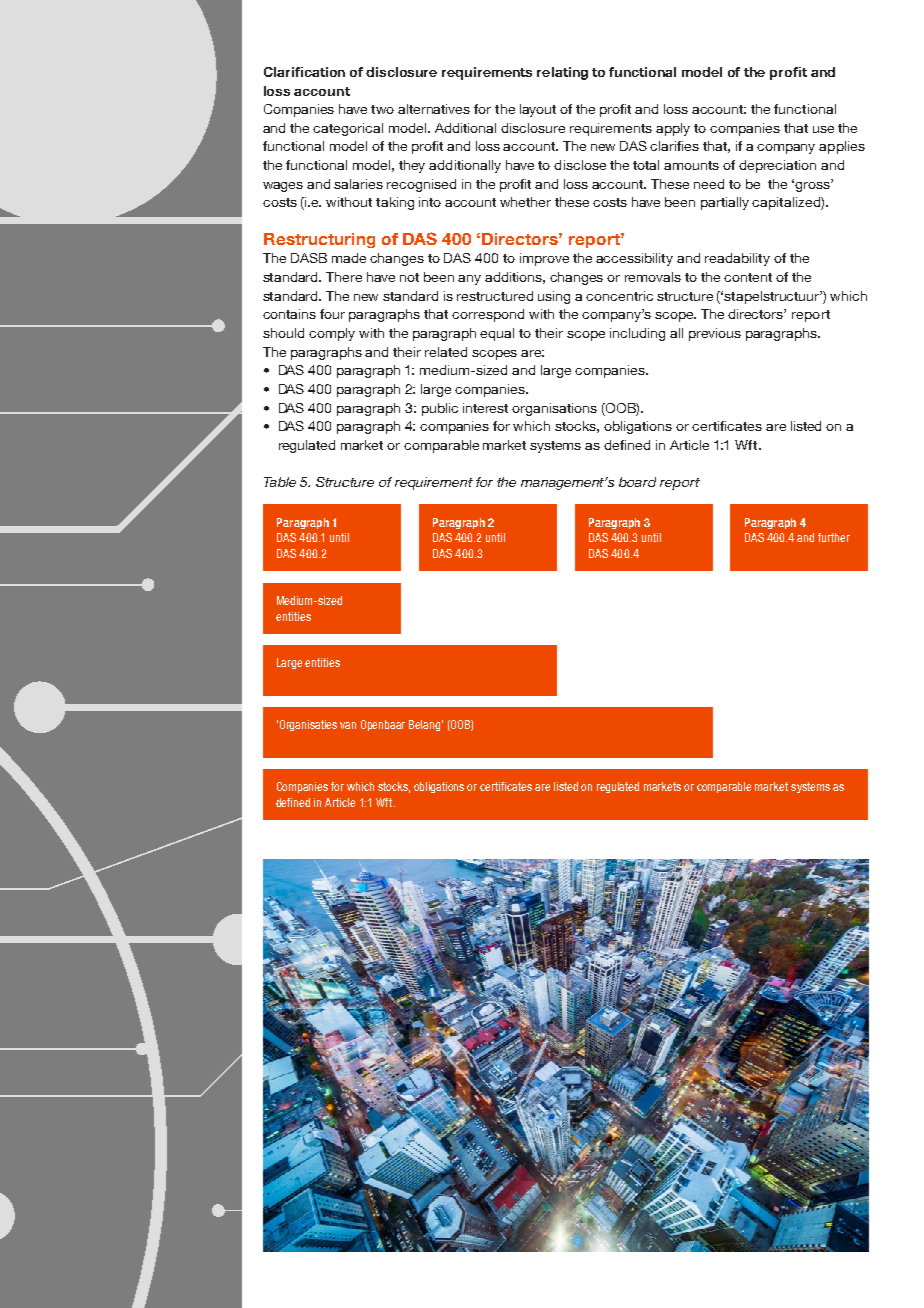  What do you see at coordinates (823, 129) in the screenshot?
I see `use` at bounding box center [823, 129].
